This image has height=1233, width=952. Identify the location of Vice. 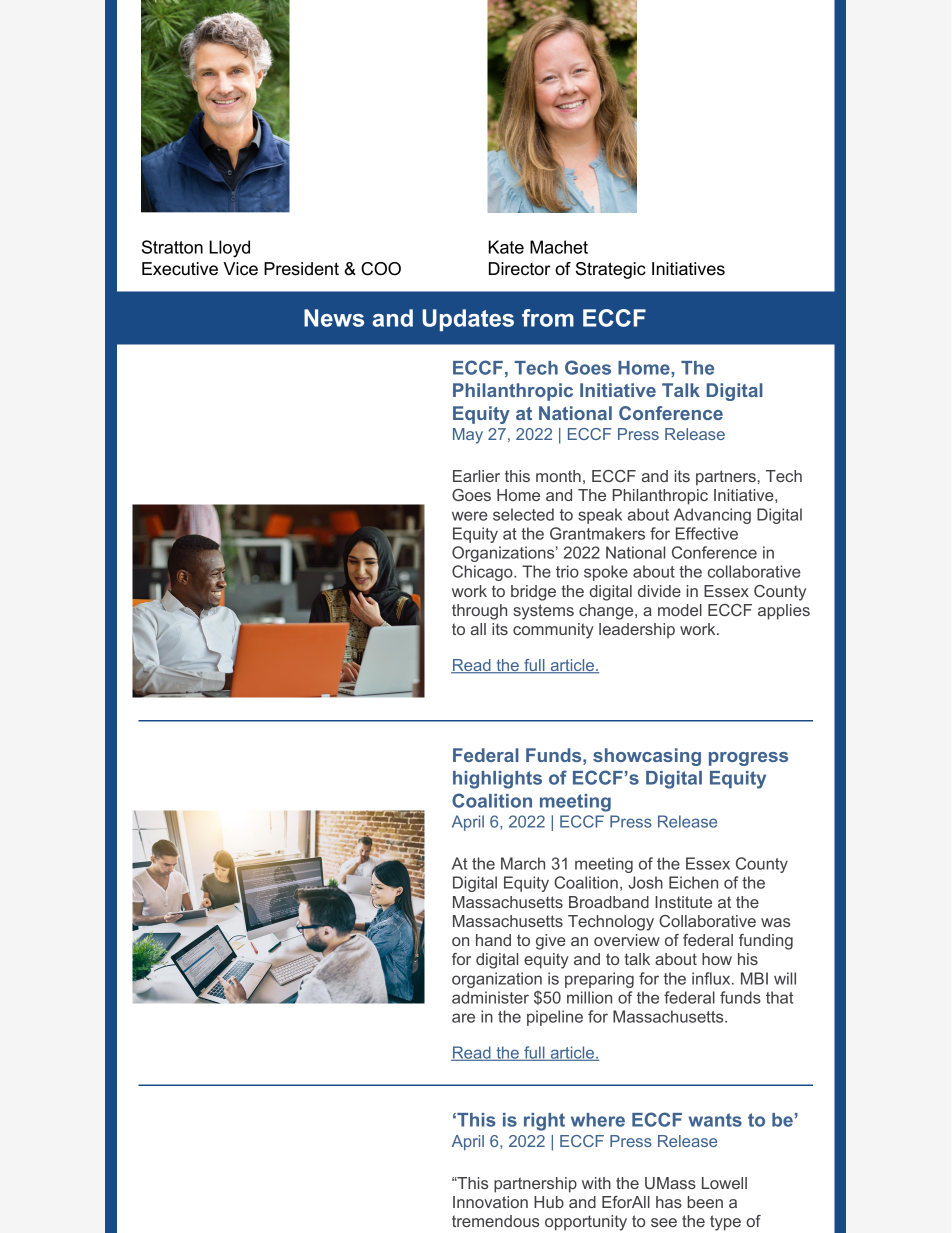
(240, 269).
